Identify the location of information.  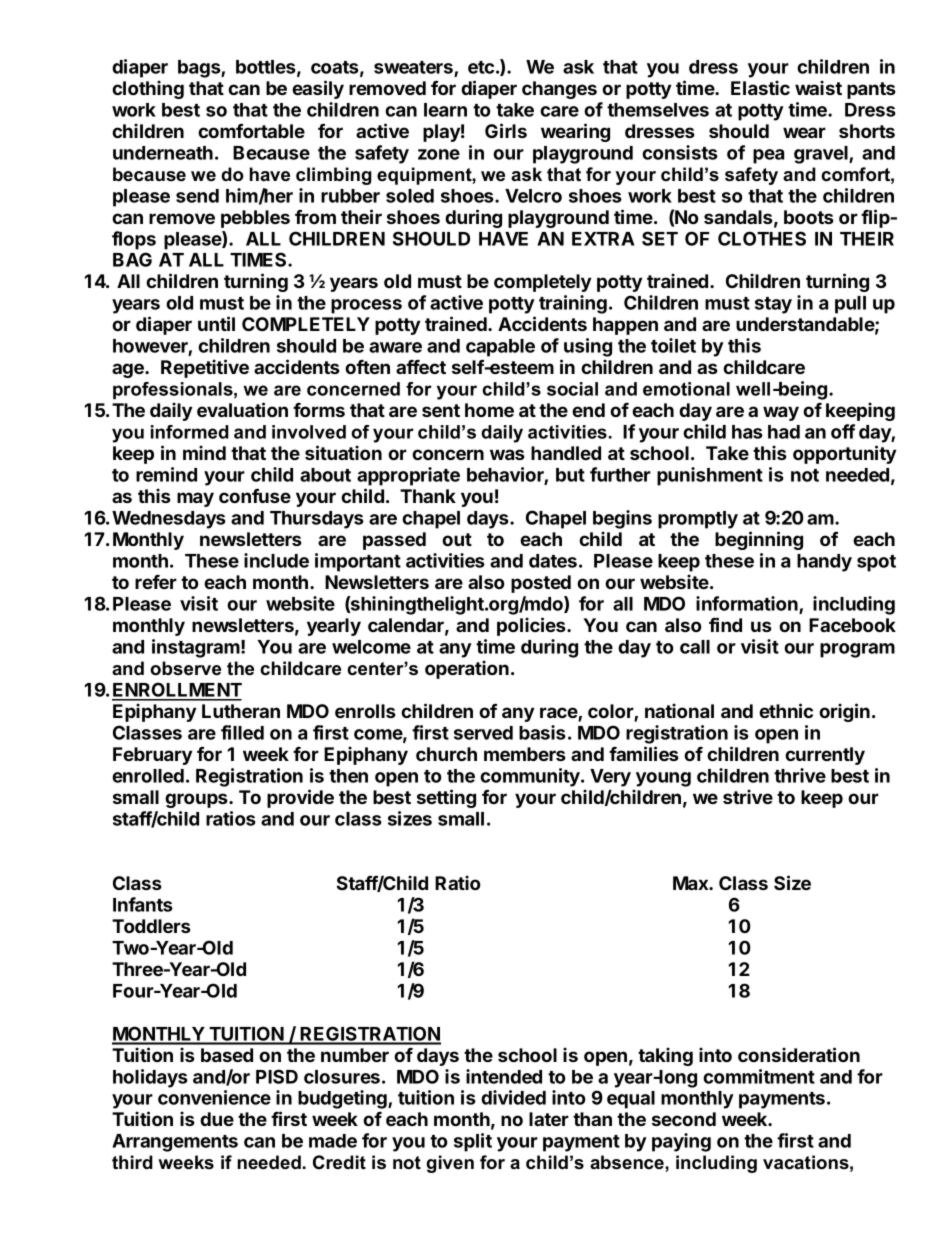
(747, 603).
